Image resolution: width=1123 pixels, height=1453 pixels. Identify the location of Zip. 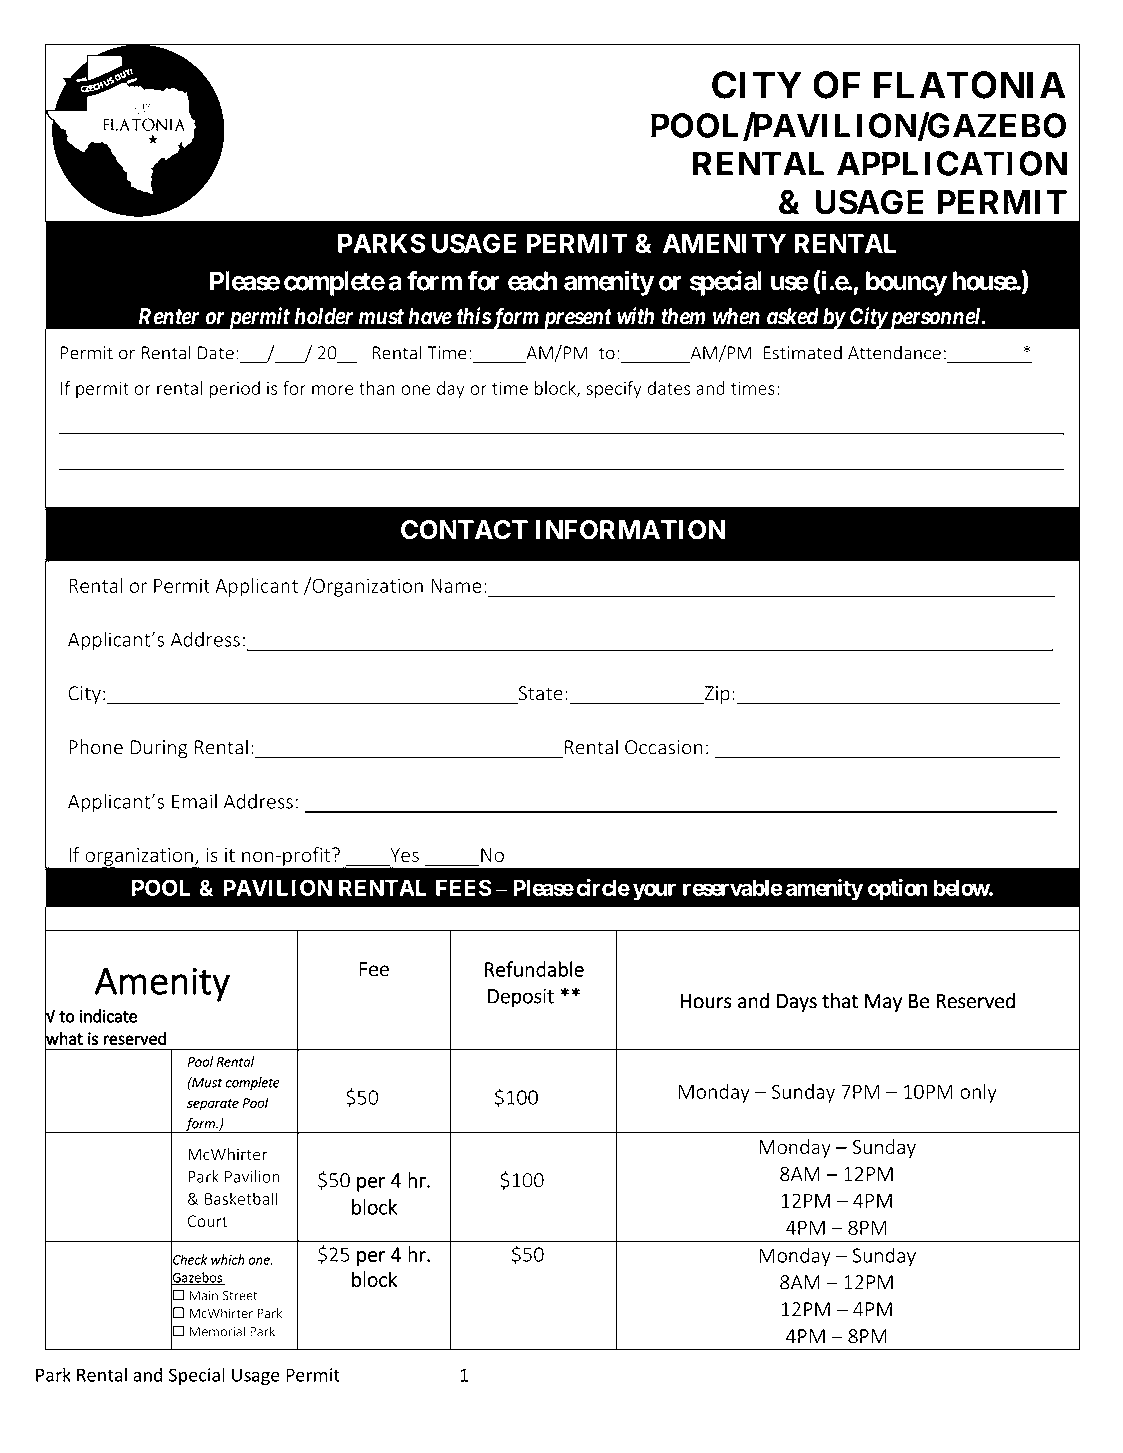
(716, 695).
